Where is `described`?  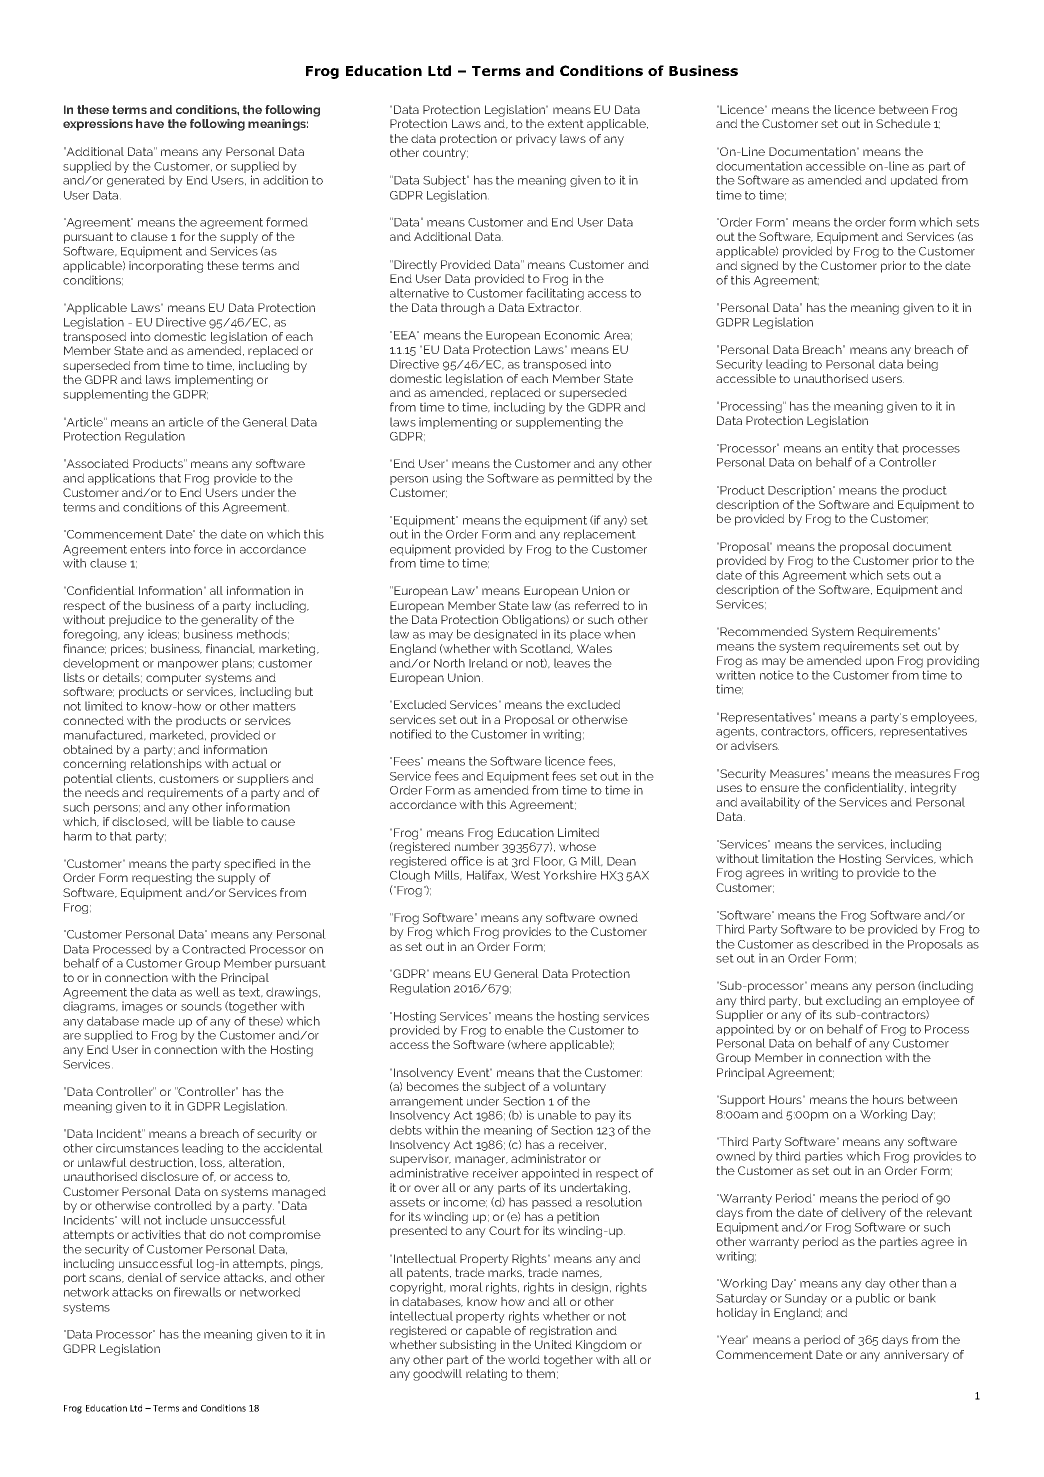 described is located at coordinates (840, 944).
